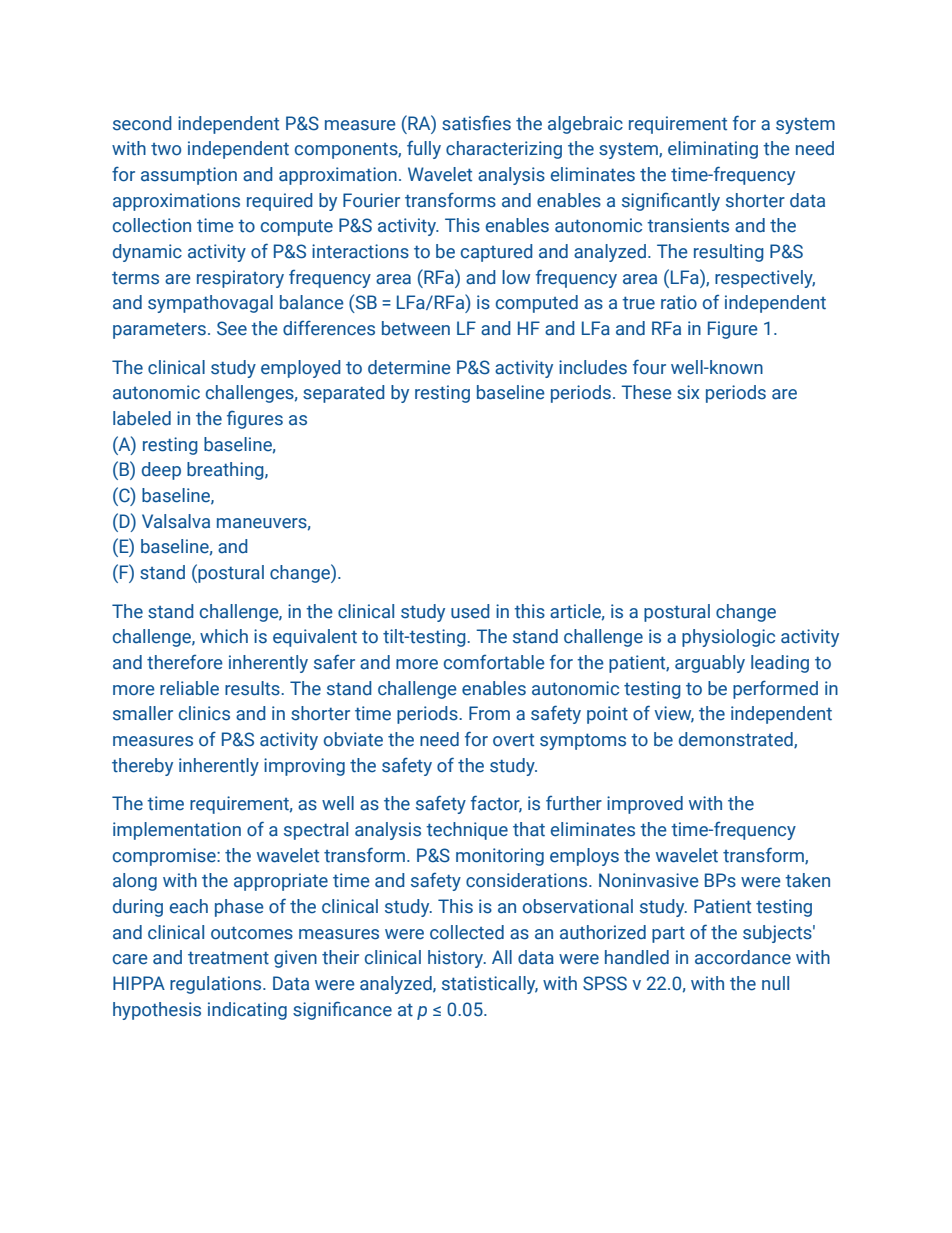 This screenshot has width=952, height=1233. I want to click on used, so click(470, 611).
